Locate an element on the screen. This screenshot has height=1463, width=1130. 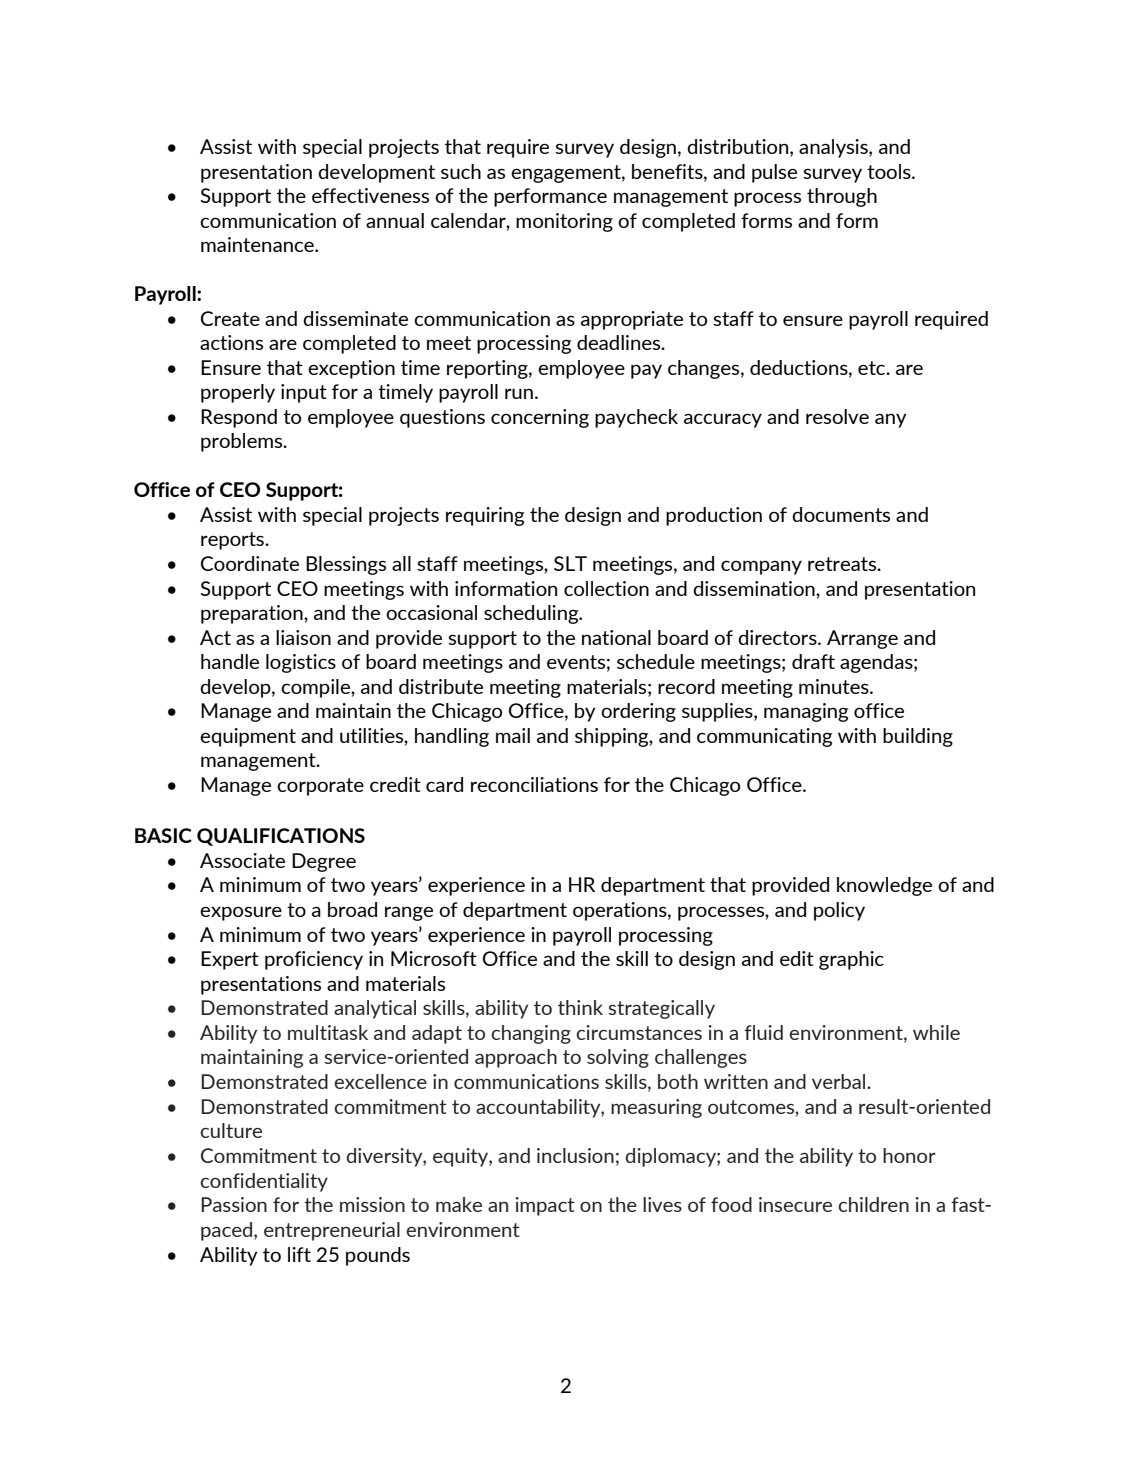
impact is located at coordinates (545, 1206).
